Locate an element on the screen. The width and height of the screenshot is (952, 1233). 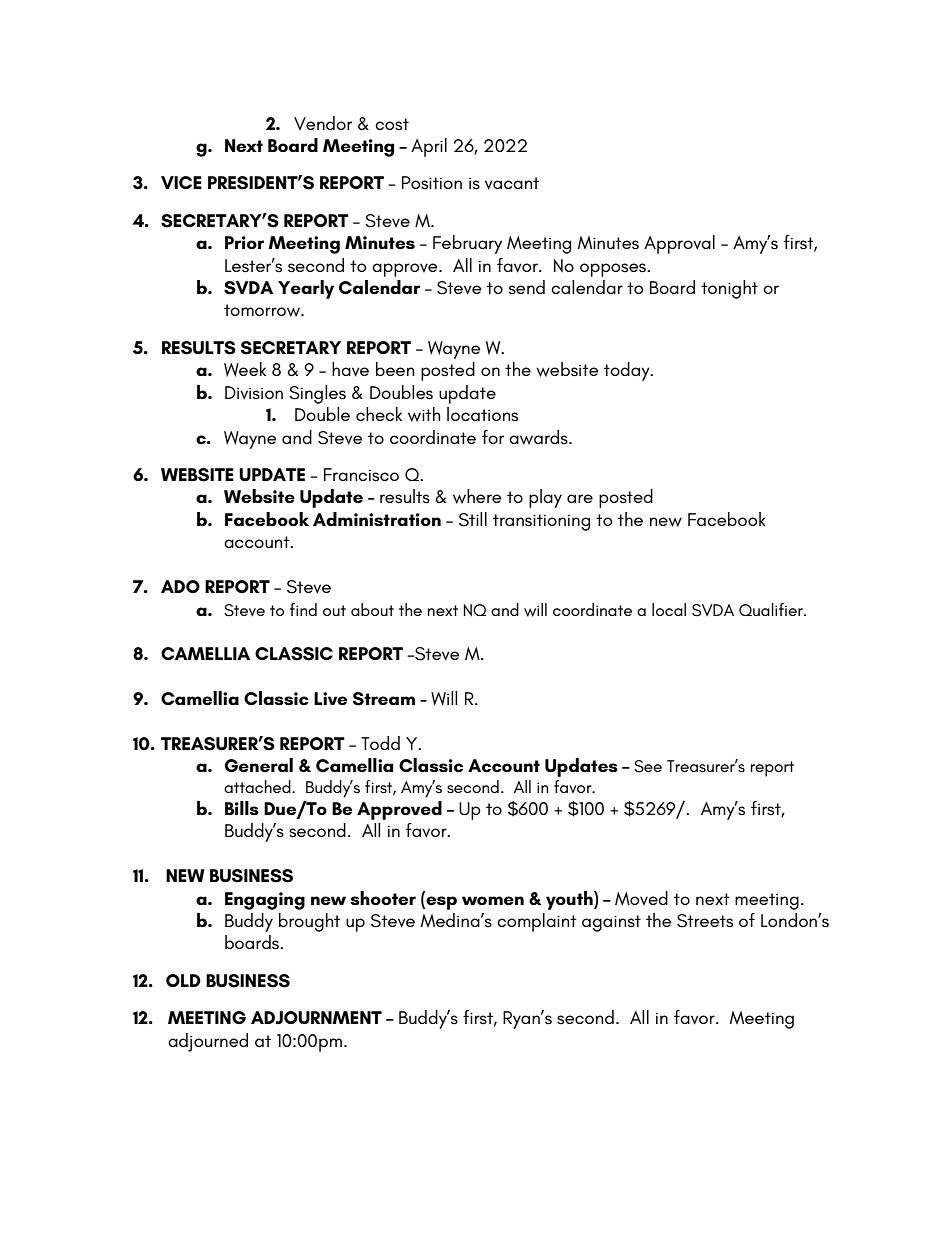
OLD is located at coordinates (183, 980).
